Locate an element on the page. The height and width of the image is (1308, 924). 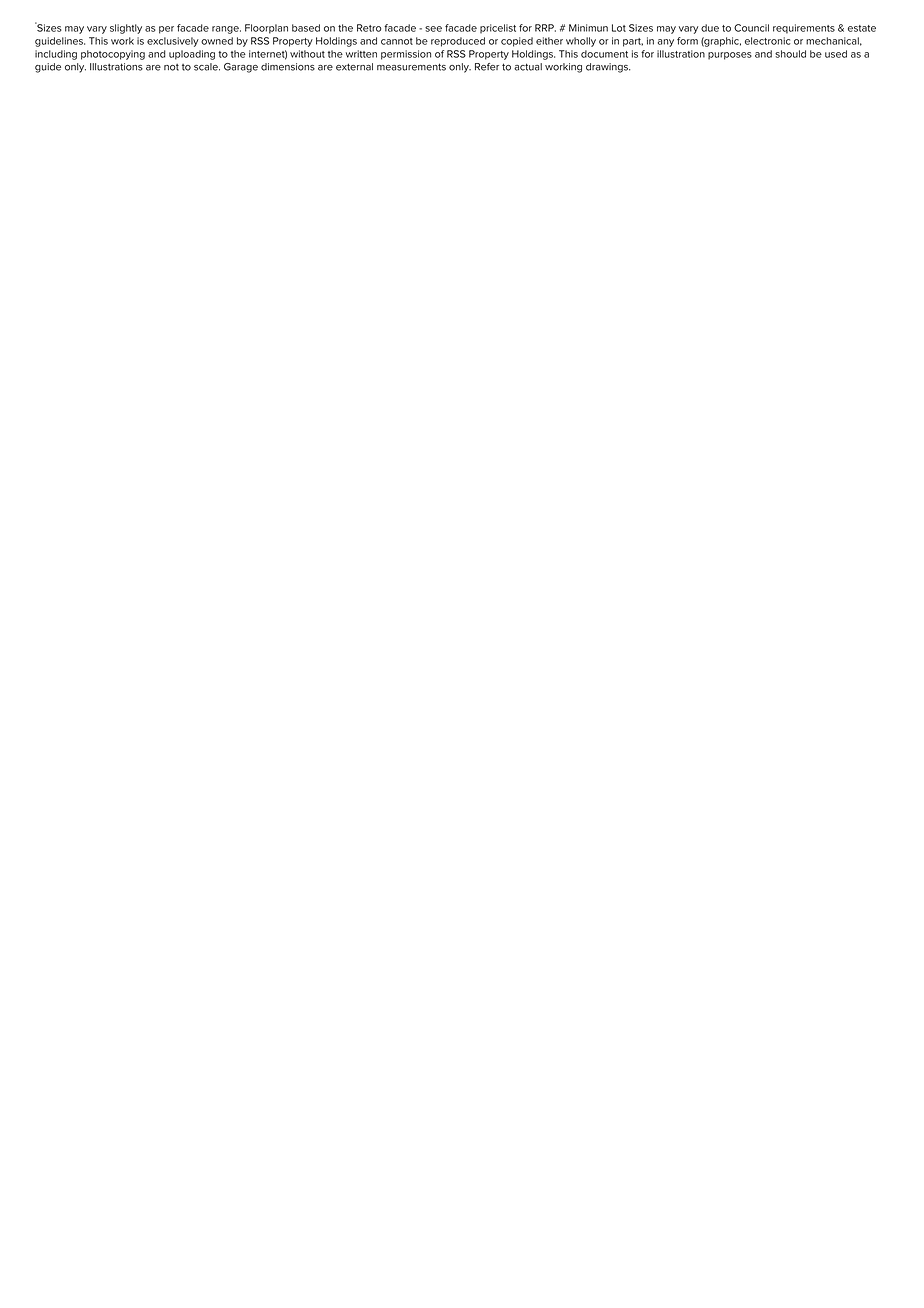
see is located at coordinates (433, 29).
